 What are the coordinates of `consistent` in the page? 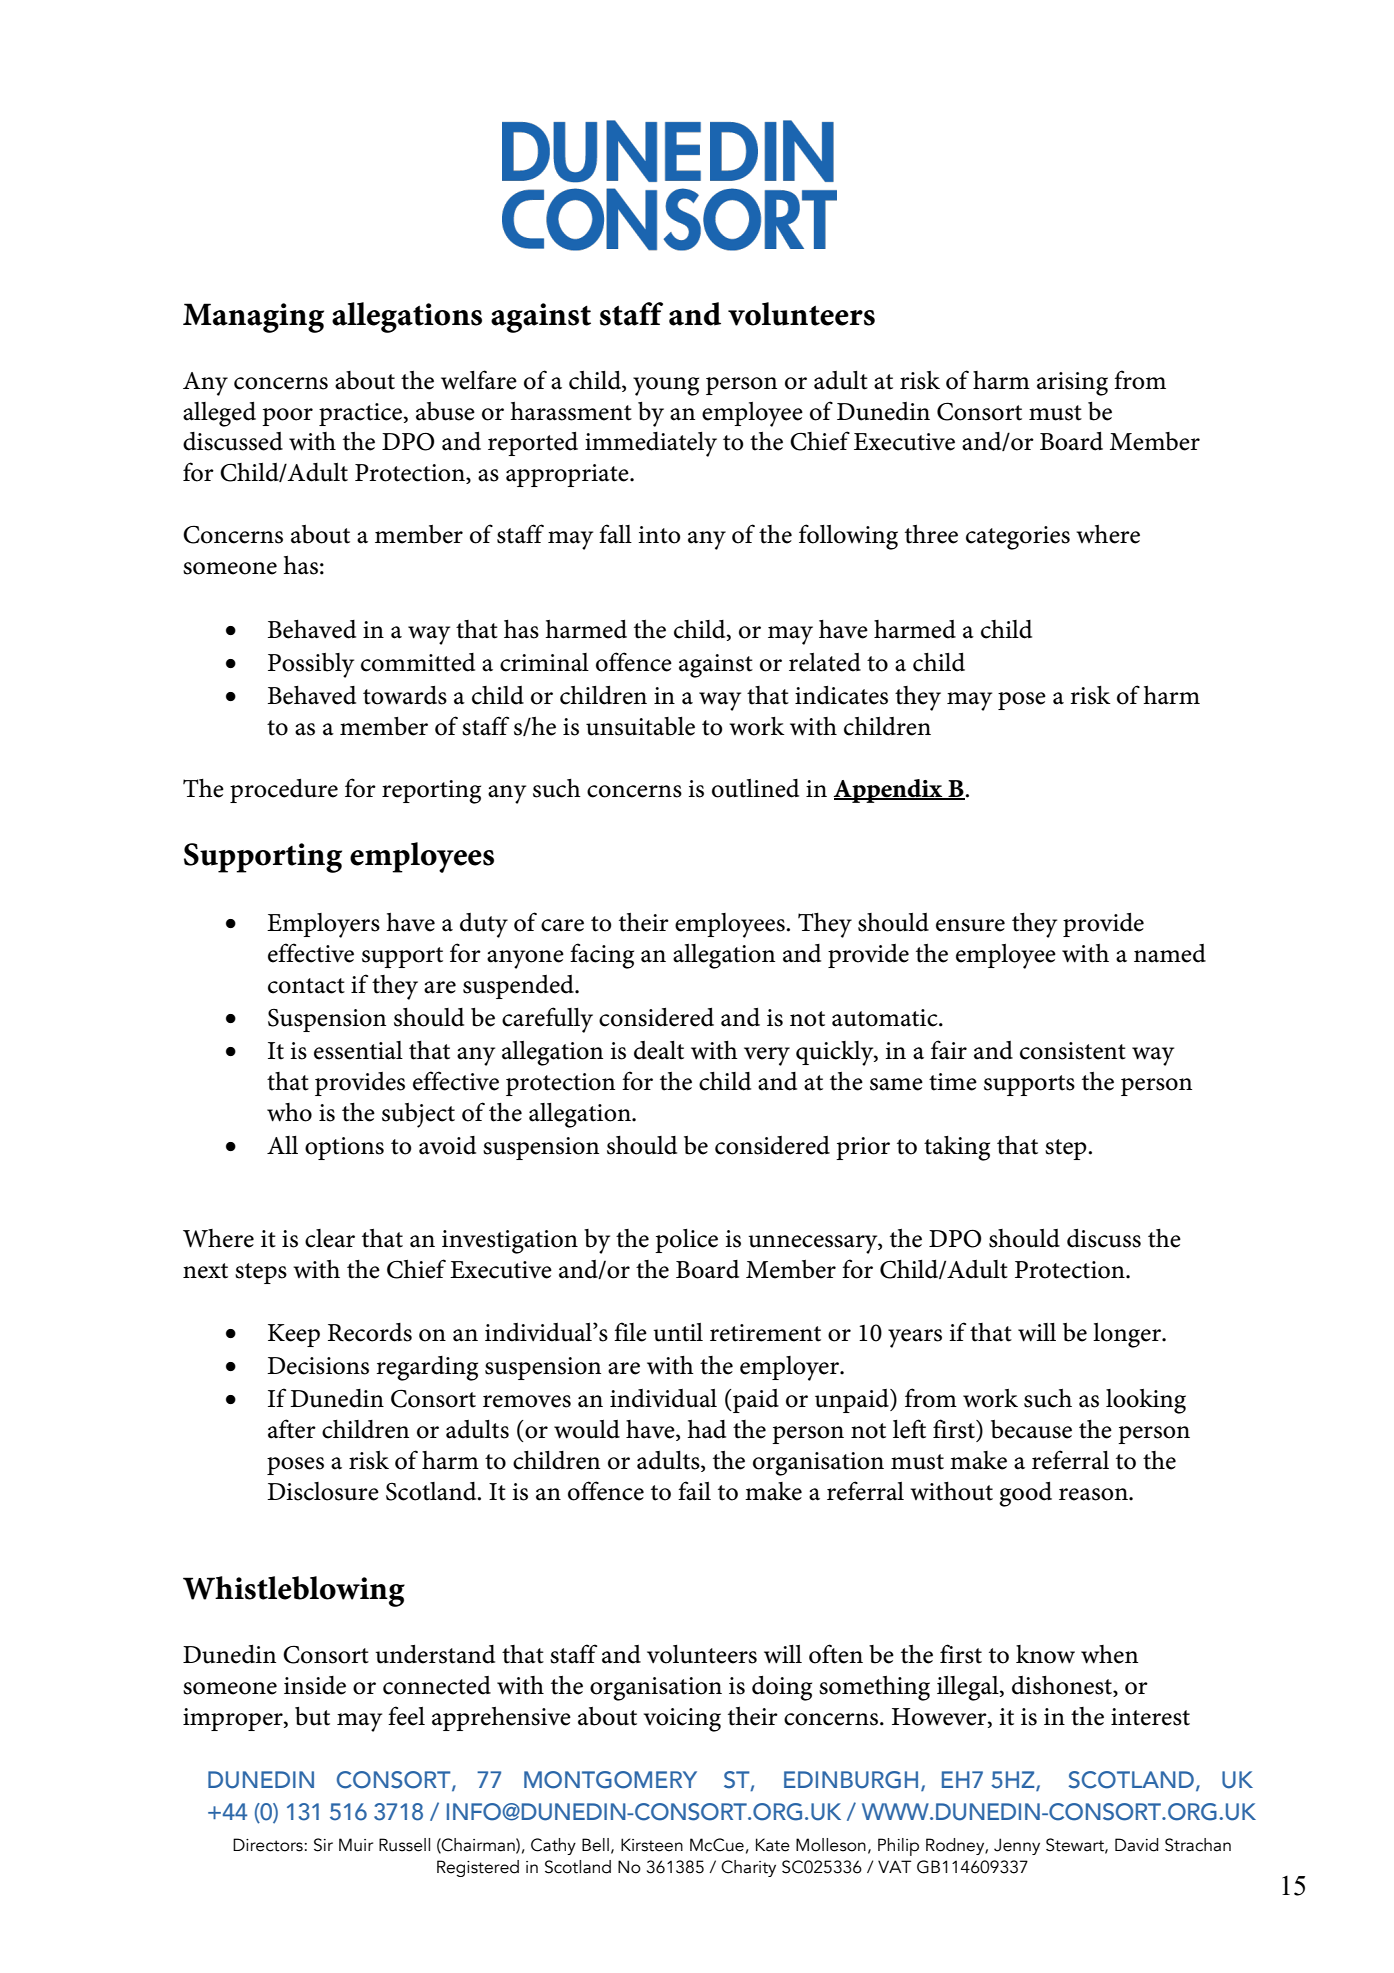 It's located at (1073, 1051).
